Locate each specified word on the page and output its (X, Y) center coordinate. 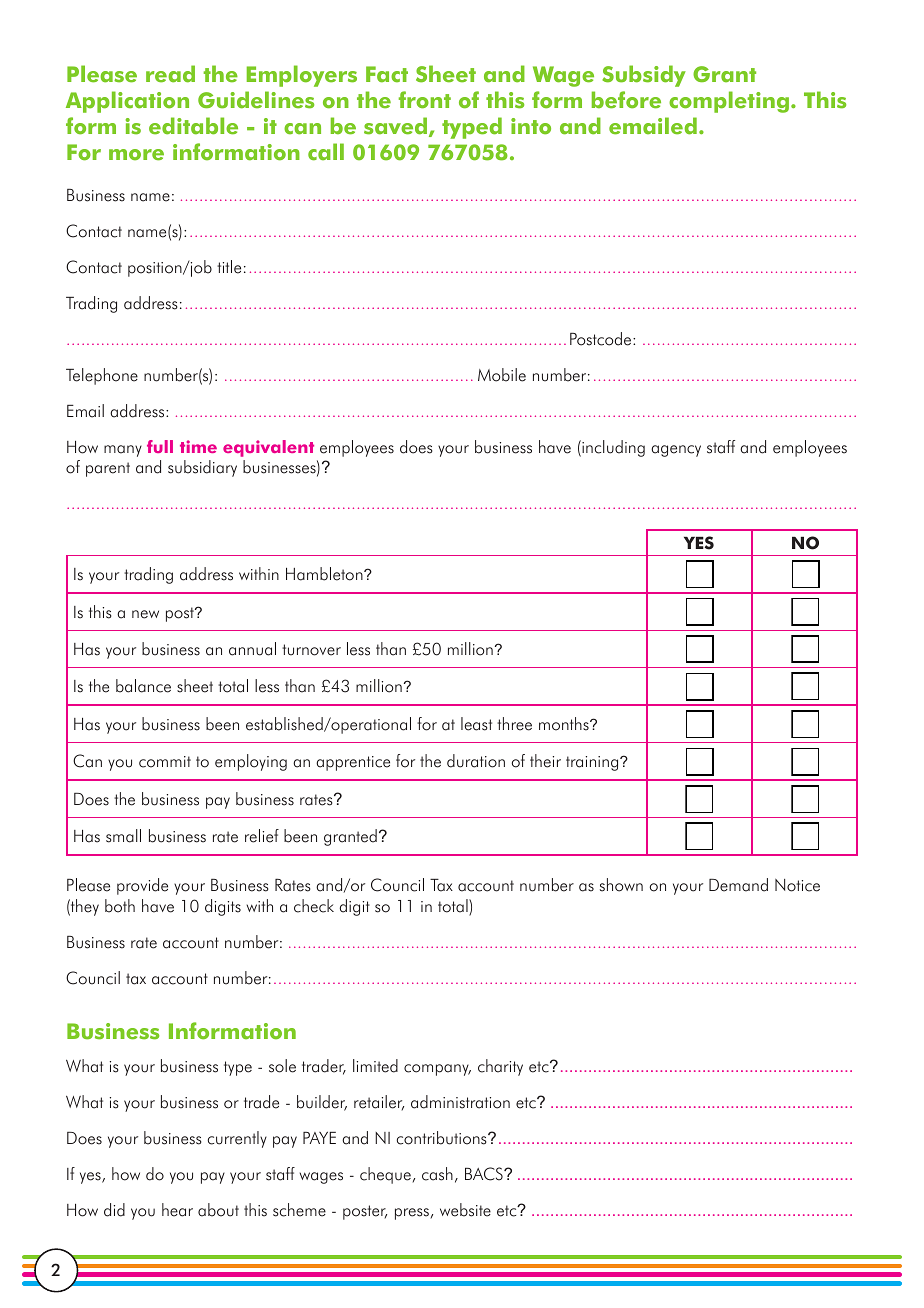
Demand (738, 885)
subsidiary (202, 468)
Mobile (502, 375)
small (123, 836)
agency (676, 451)
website (465, 1210)
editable (193, 126)
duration (476, 761)
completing (729, 102)
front (425, 100)
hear (177, 1210)
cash (437, 1174)
